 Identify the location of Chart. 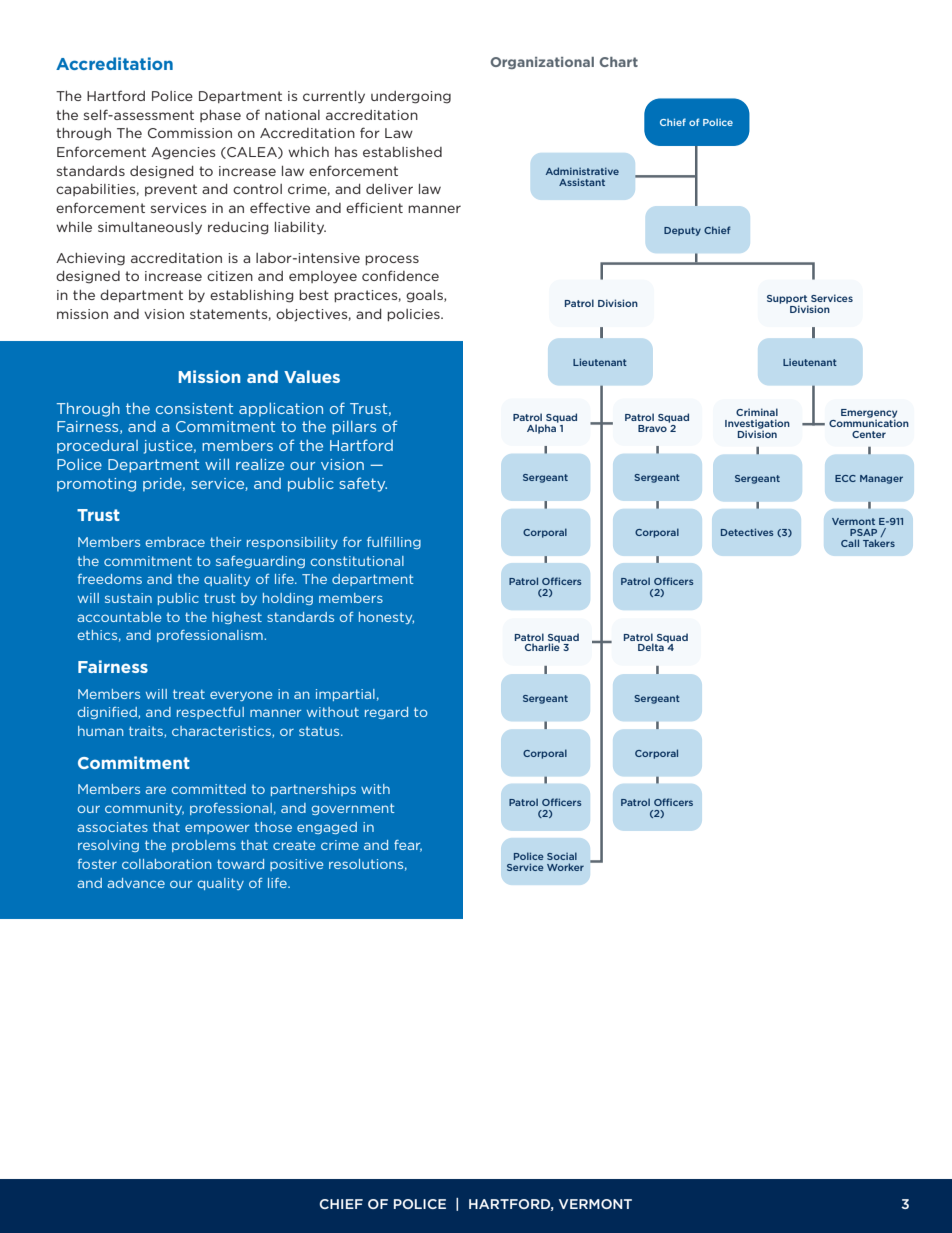
(619, 62).
